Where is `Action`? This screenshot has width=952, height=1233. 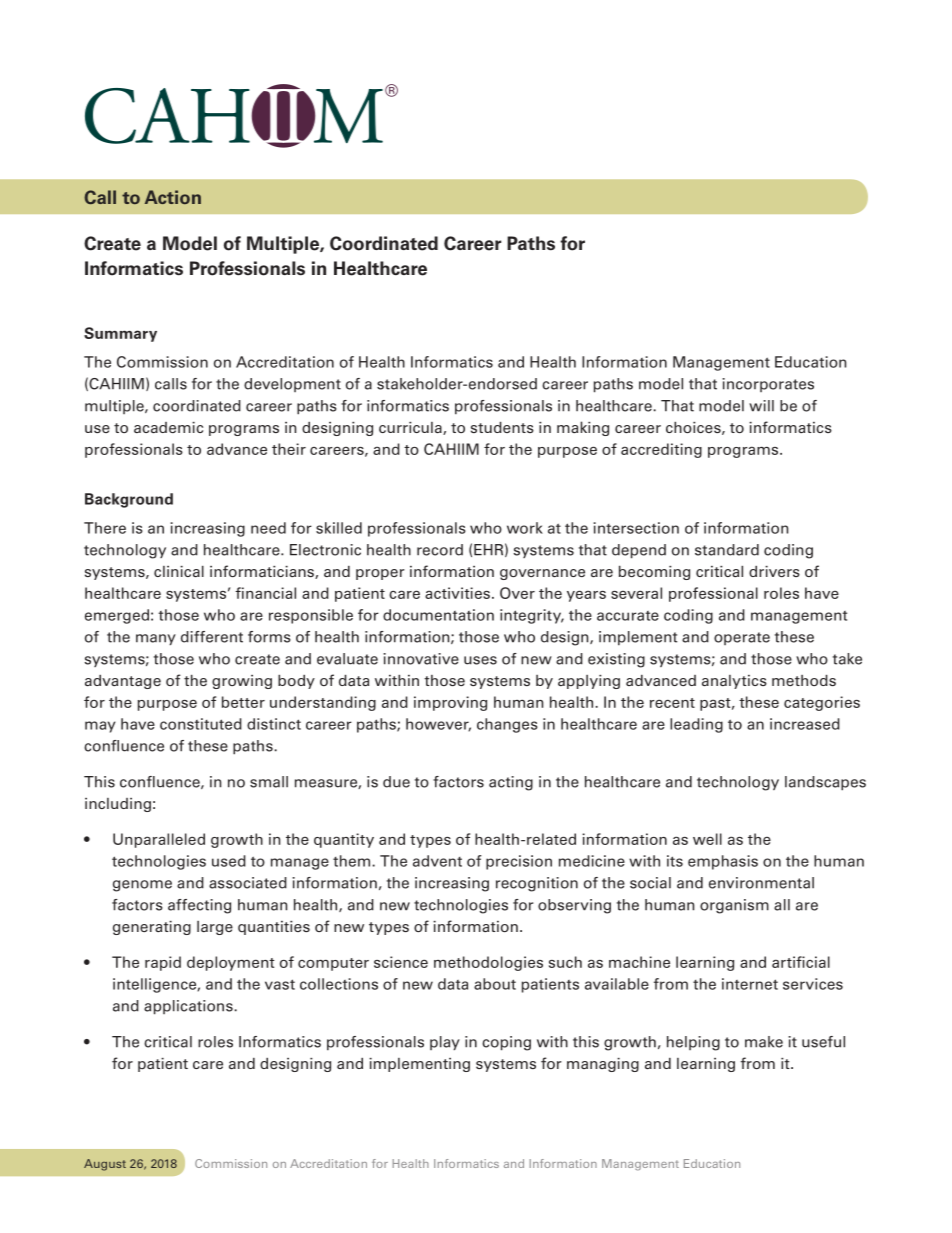 Action is located at coordinates (173, 197).
